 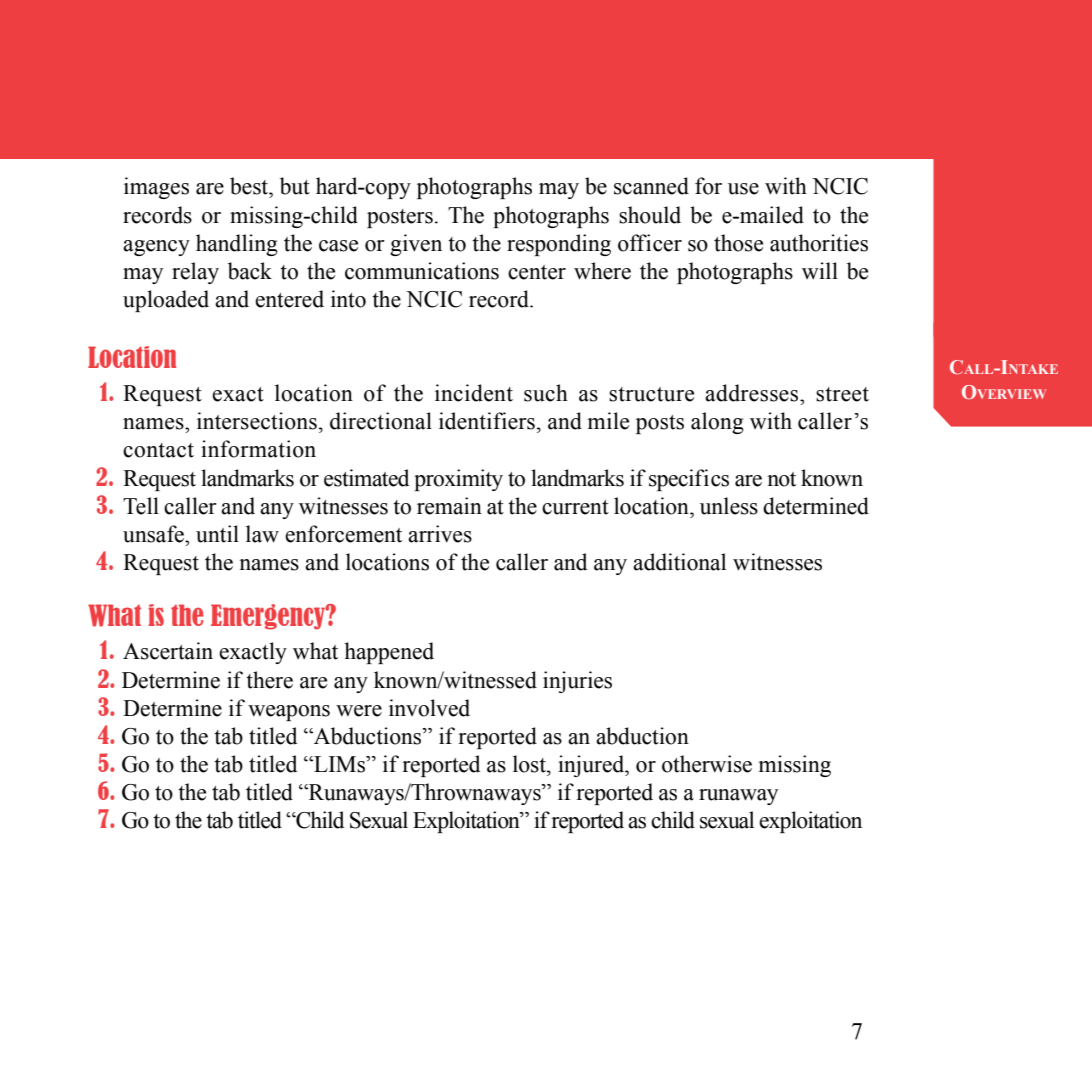 I want to click on weapons, so click(x=289, y=713).
